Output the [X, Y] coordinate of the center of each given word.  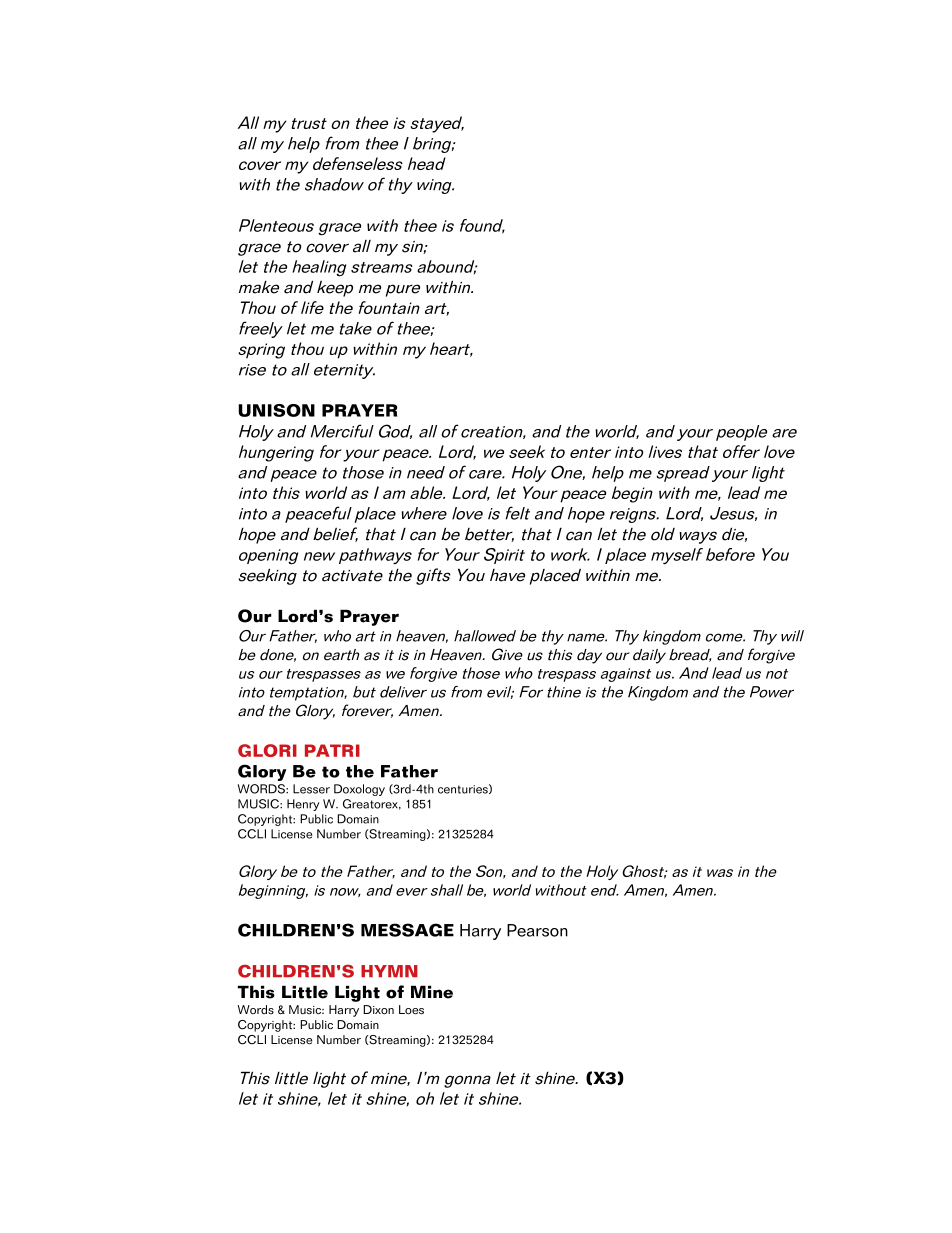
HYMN [389, 971]
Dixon [378, 1009]
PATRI [332, 750]
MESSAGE [407, 930]
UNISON [276, 410]
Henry [303, 805]
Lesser [311, 789]
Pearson [537, 930]
